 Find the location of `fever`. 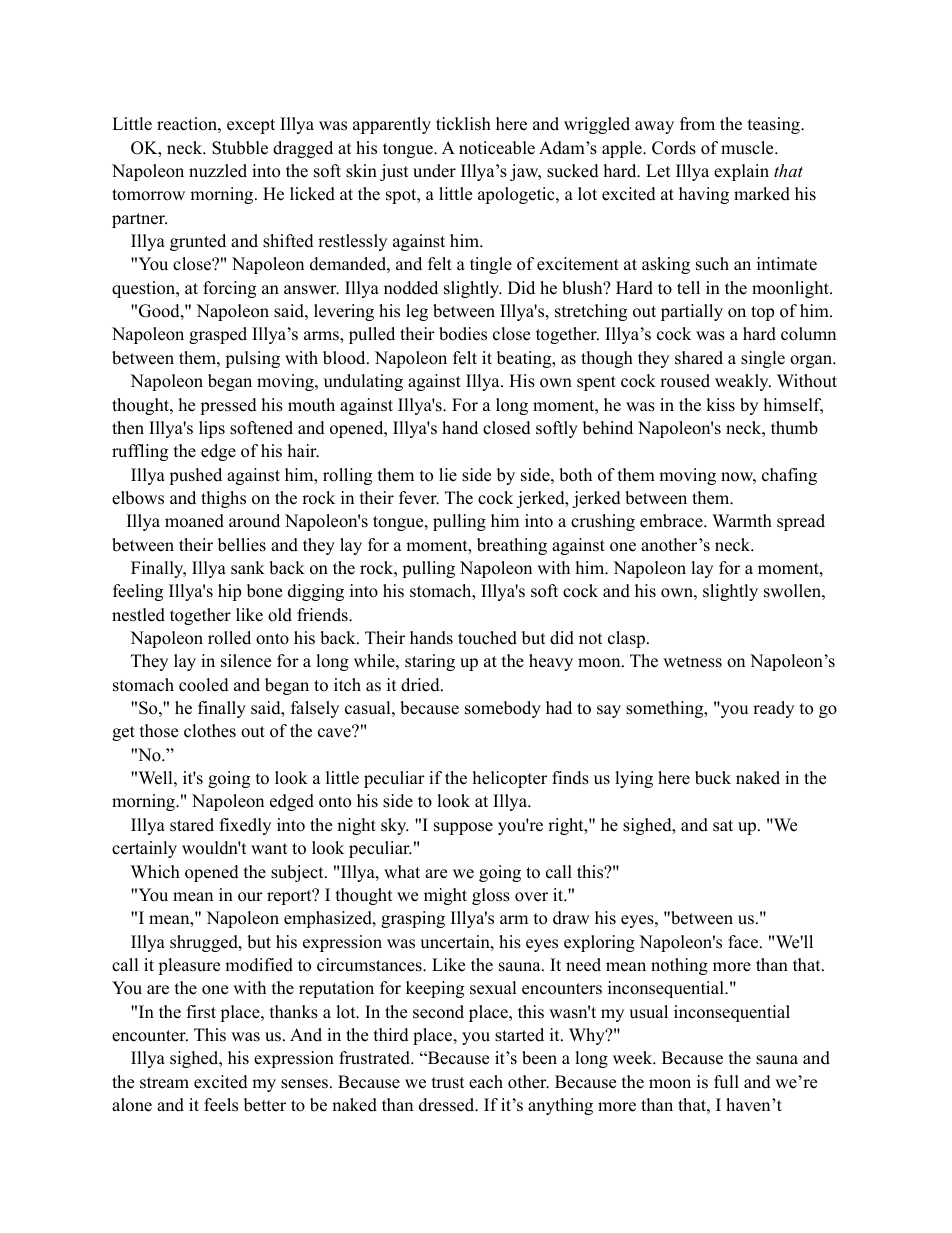

fever is located at coordinates (419, 498).
